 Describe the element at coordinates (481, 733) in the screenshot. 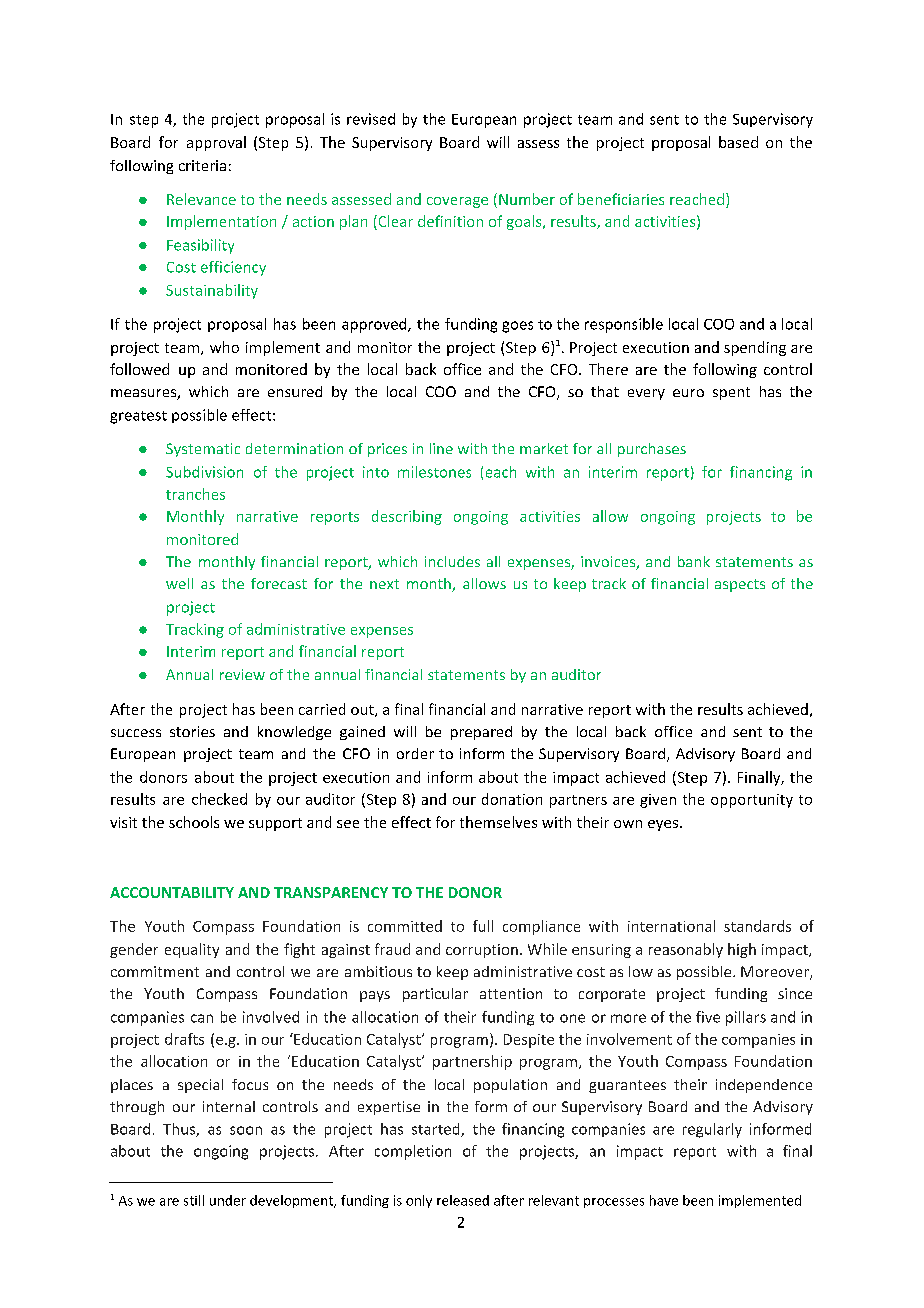

I see `prepared` at that location.
